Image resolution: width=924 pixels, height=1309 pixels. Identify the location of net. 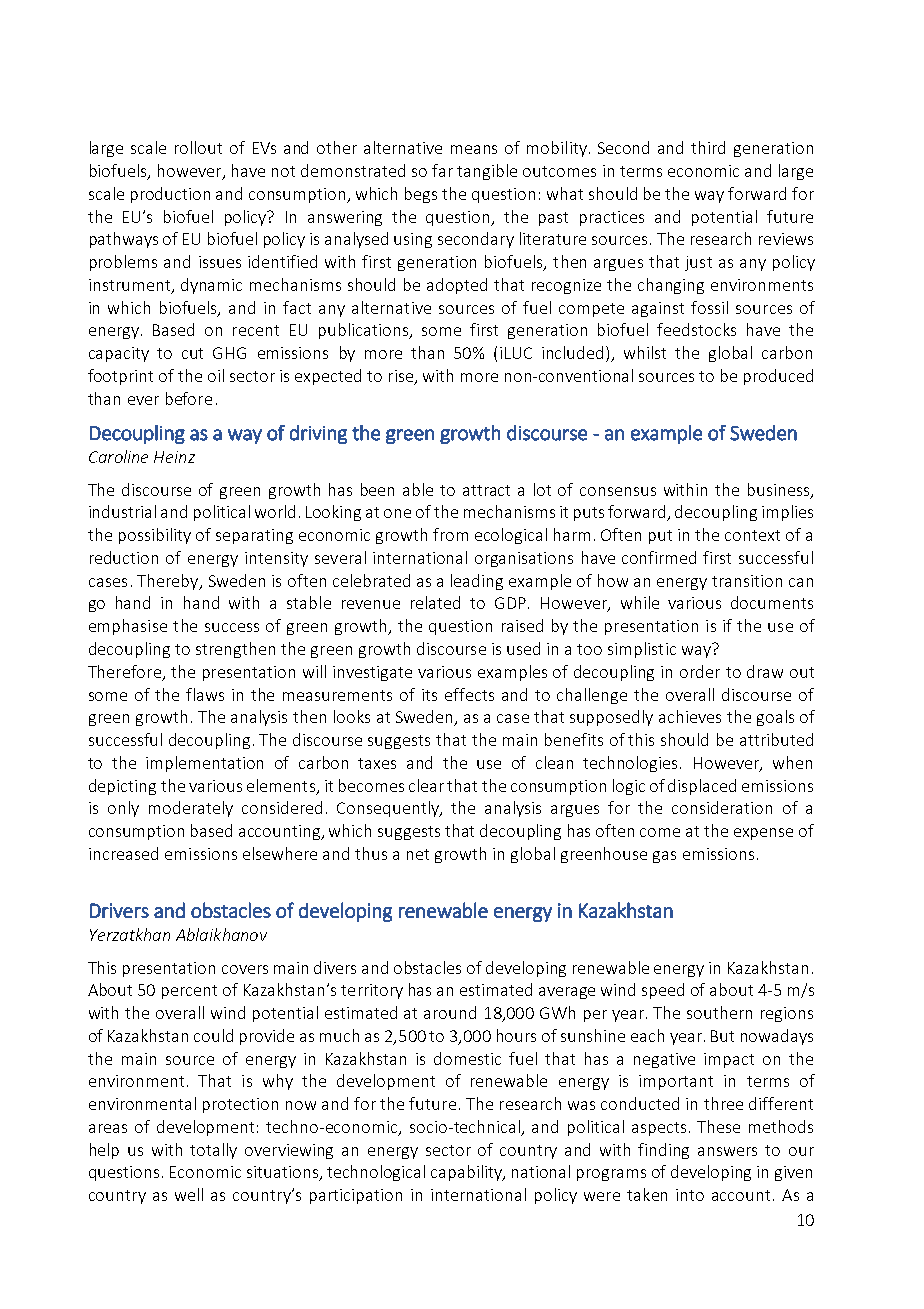
(418, 854).
